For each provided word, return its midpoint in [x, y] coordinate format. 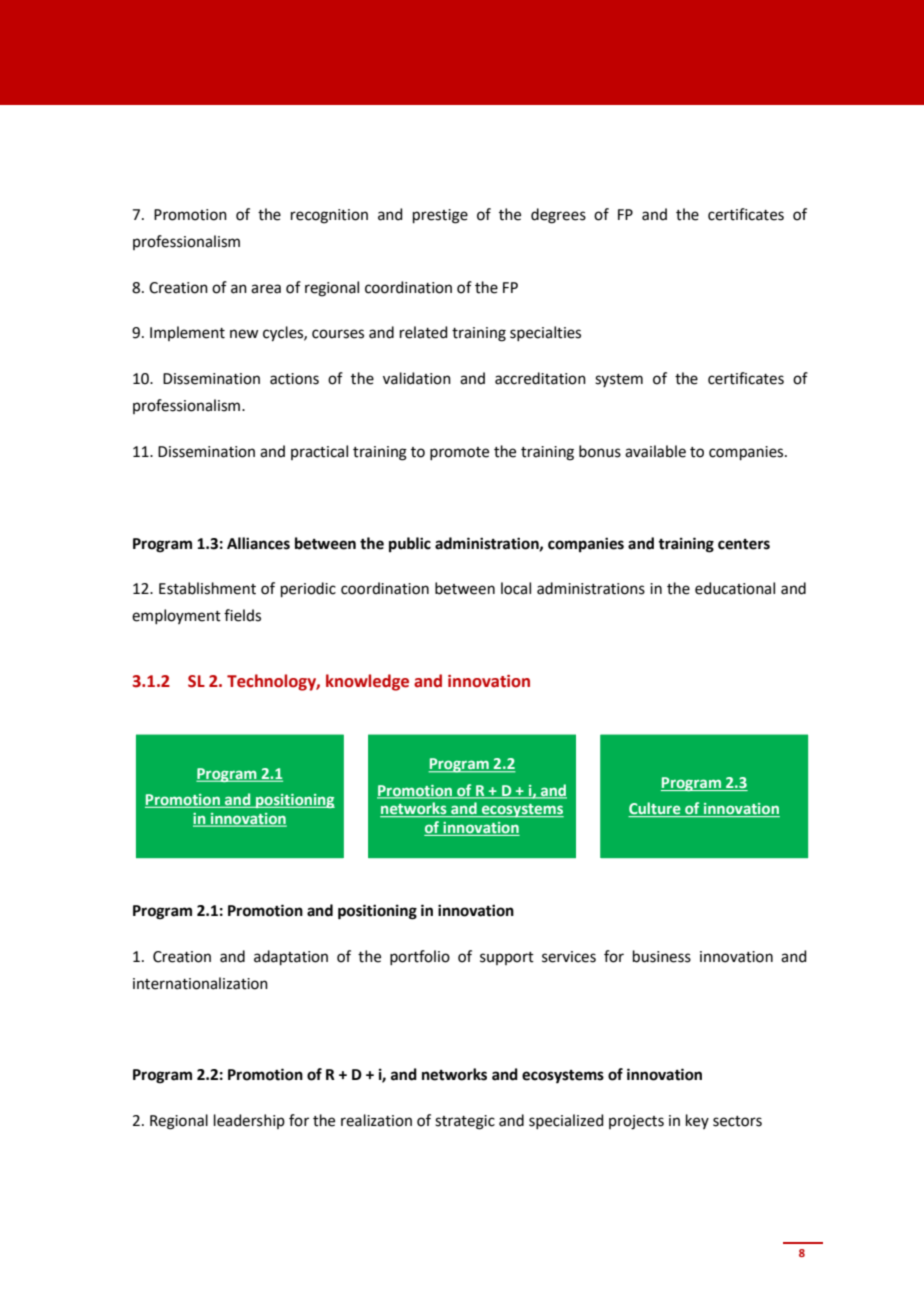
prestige [440, 216]
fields [242, 615]
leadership [249, 1121]
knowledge [367, 682]
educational [735, 588]
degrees [558, 216]
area [266, 289]
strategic [465, 1122]
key [697, 1121]
